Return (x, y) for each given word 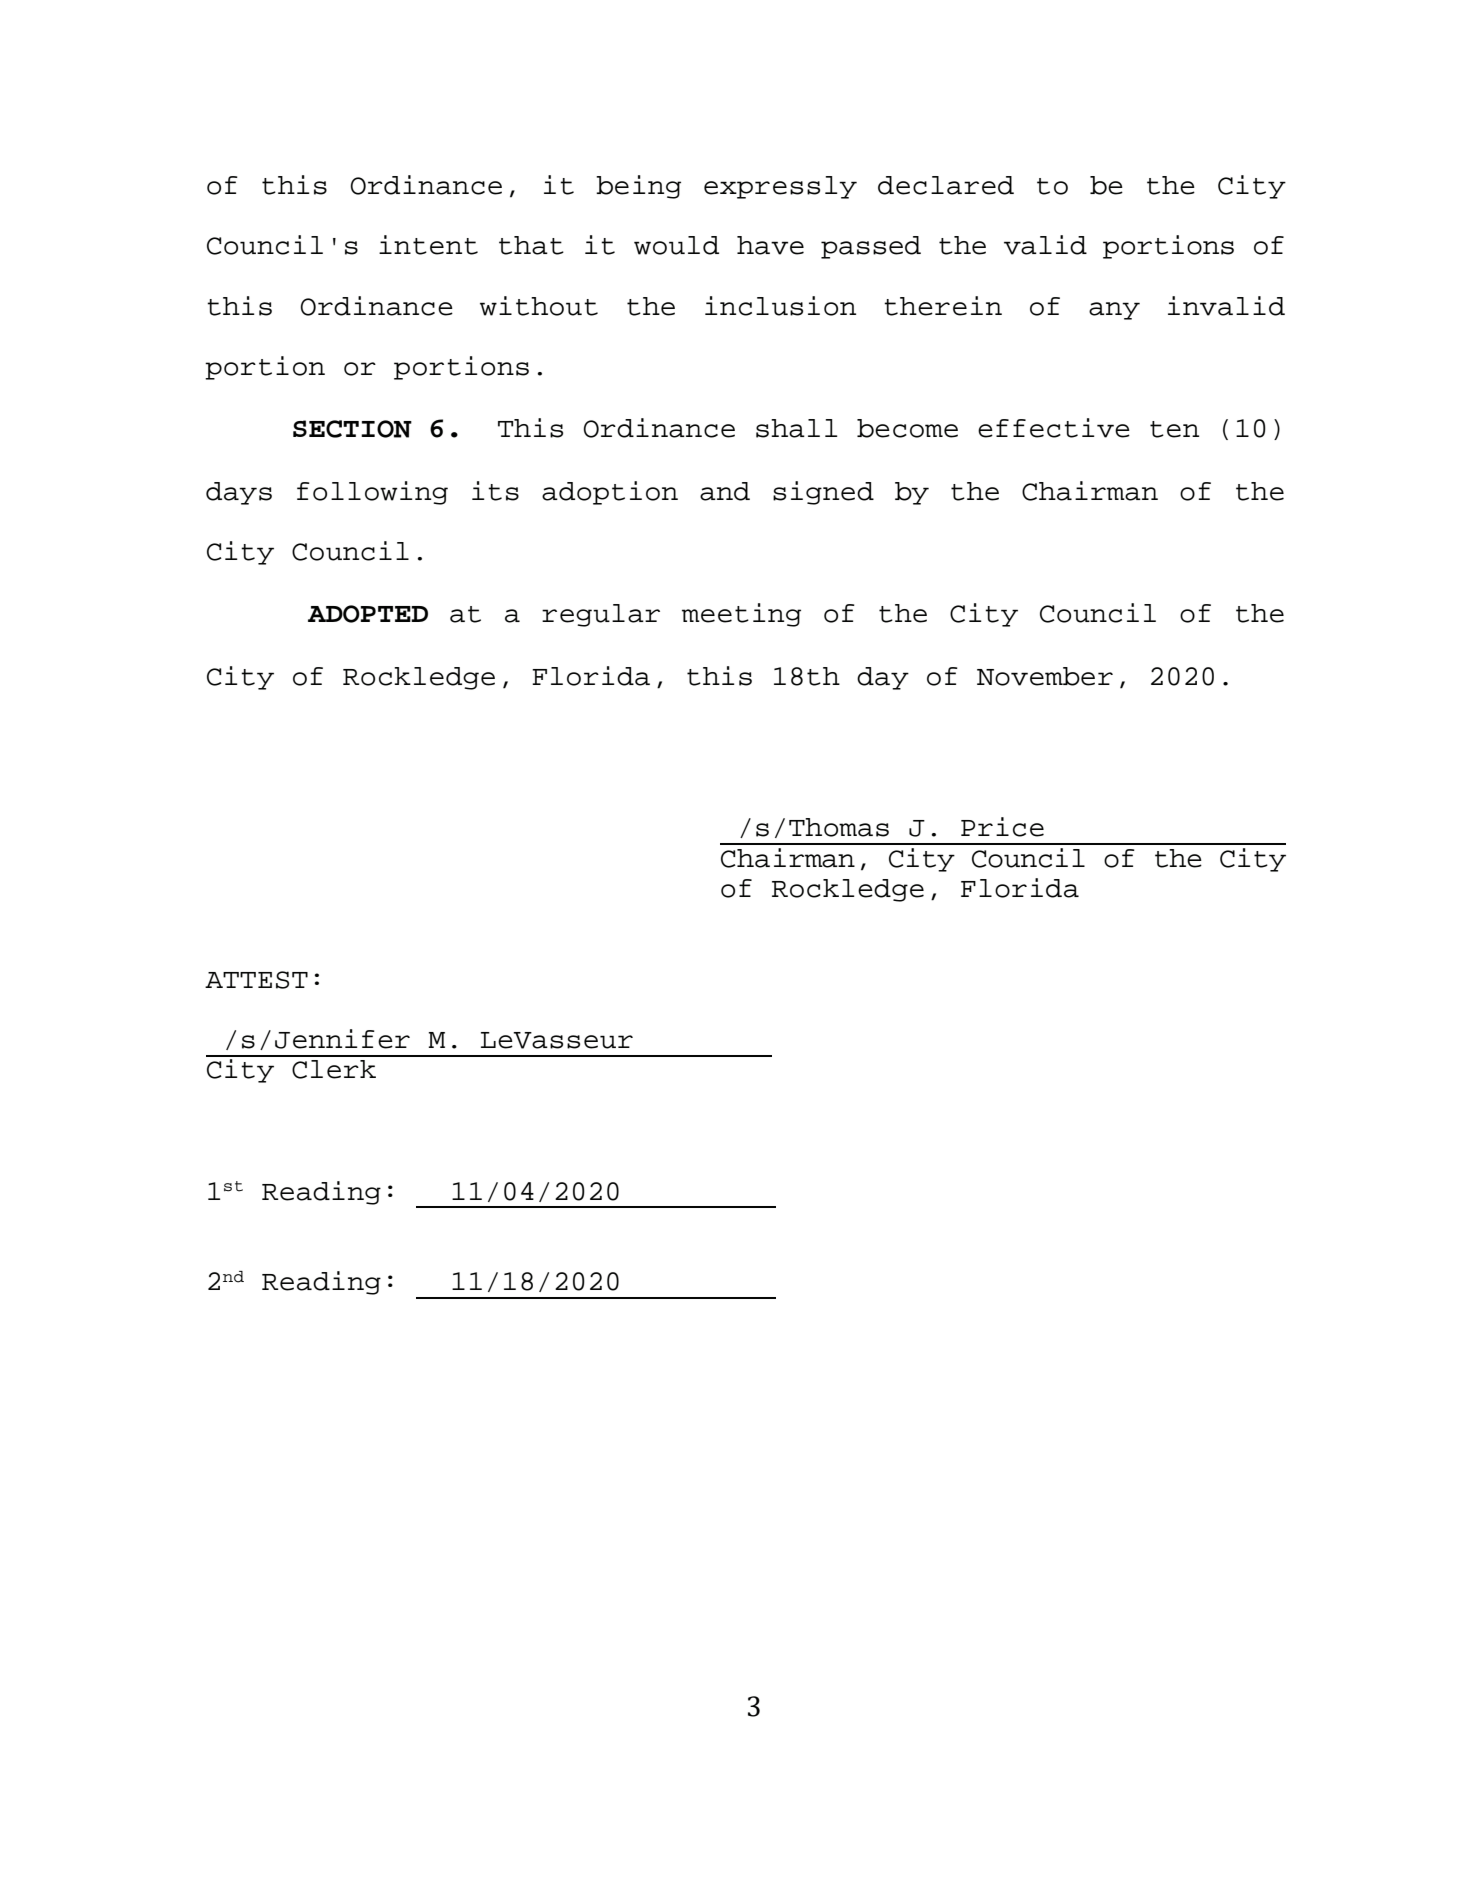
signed (823, 493)
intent (428, 245)
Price (1002, 827)
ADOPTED (368, 614)
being (638, 187)
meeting (741, 615)
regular (601, 615)
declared (946, 185)
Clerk (334, 1069)
